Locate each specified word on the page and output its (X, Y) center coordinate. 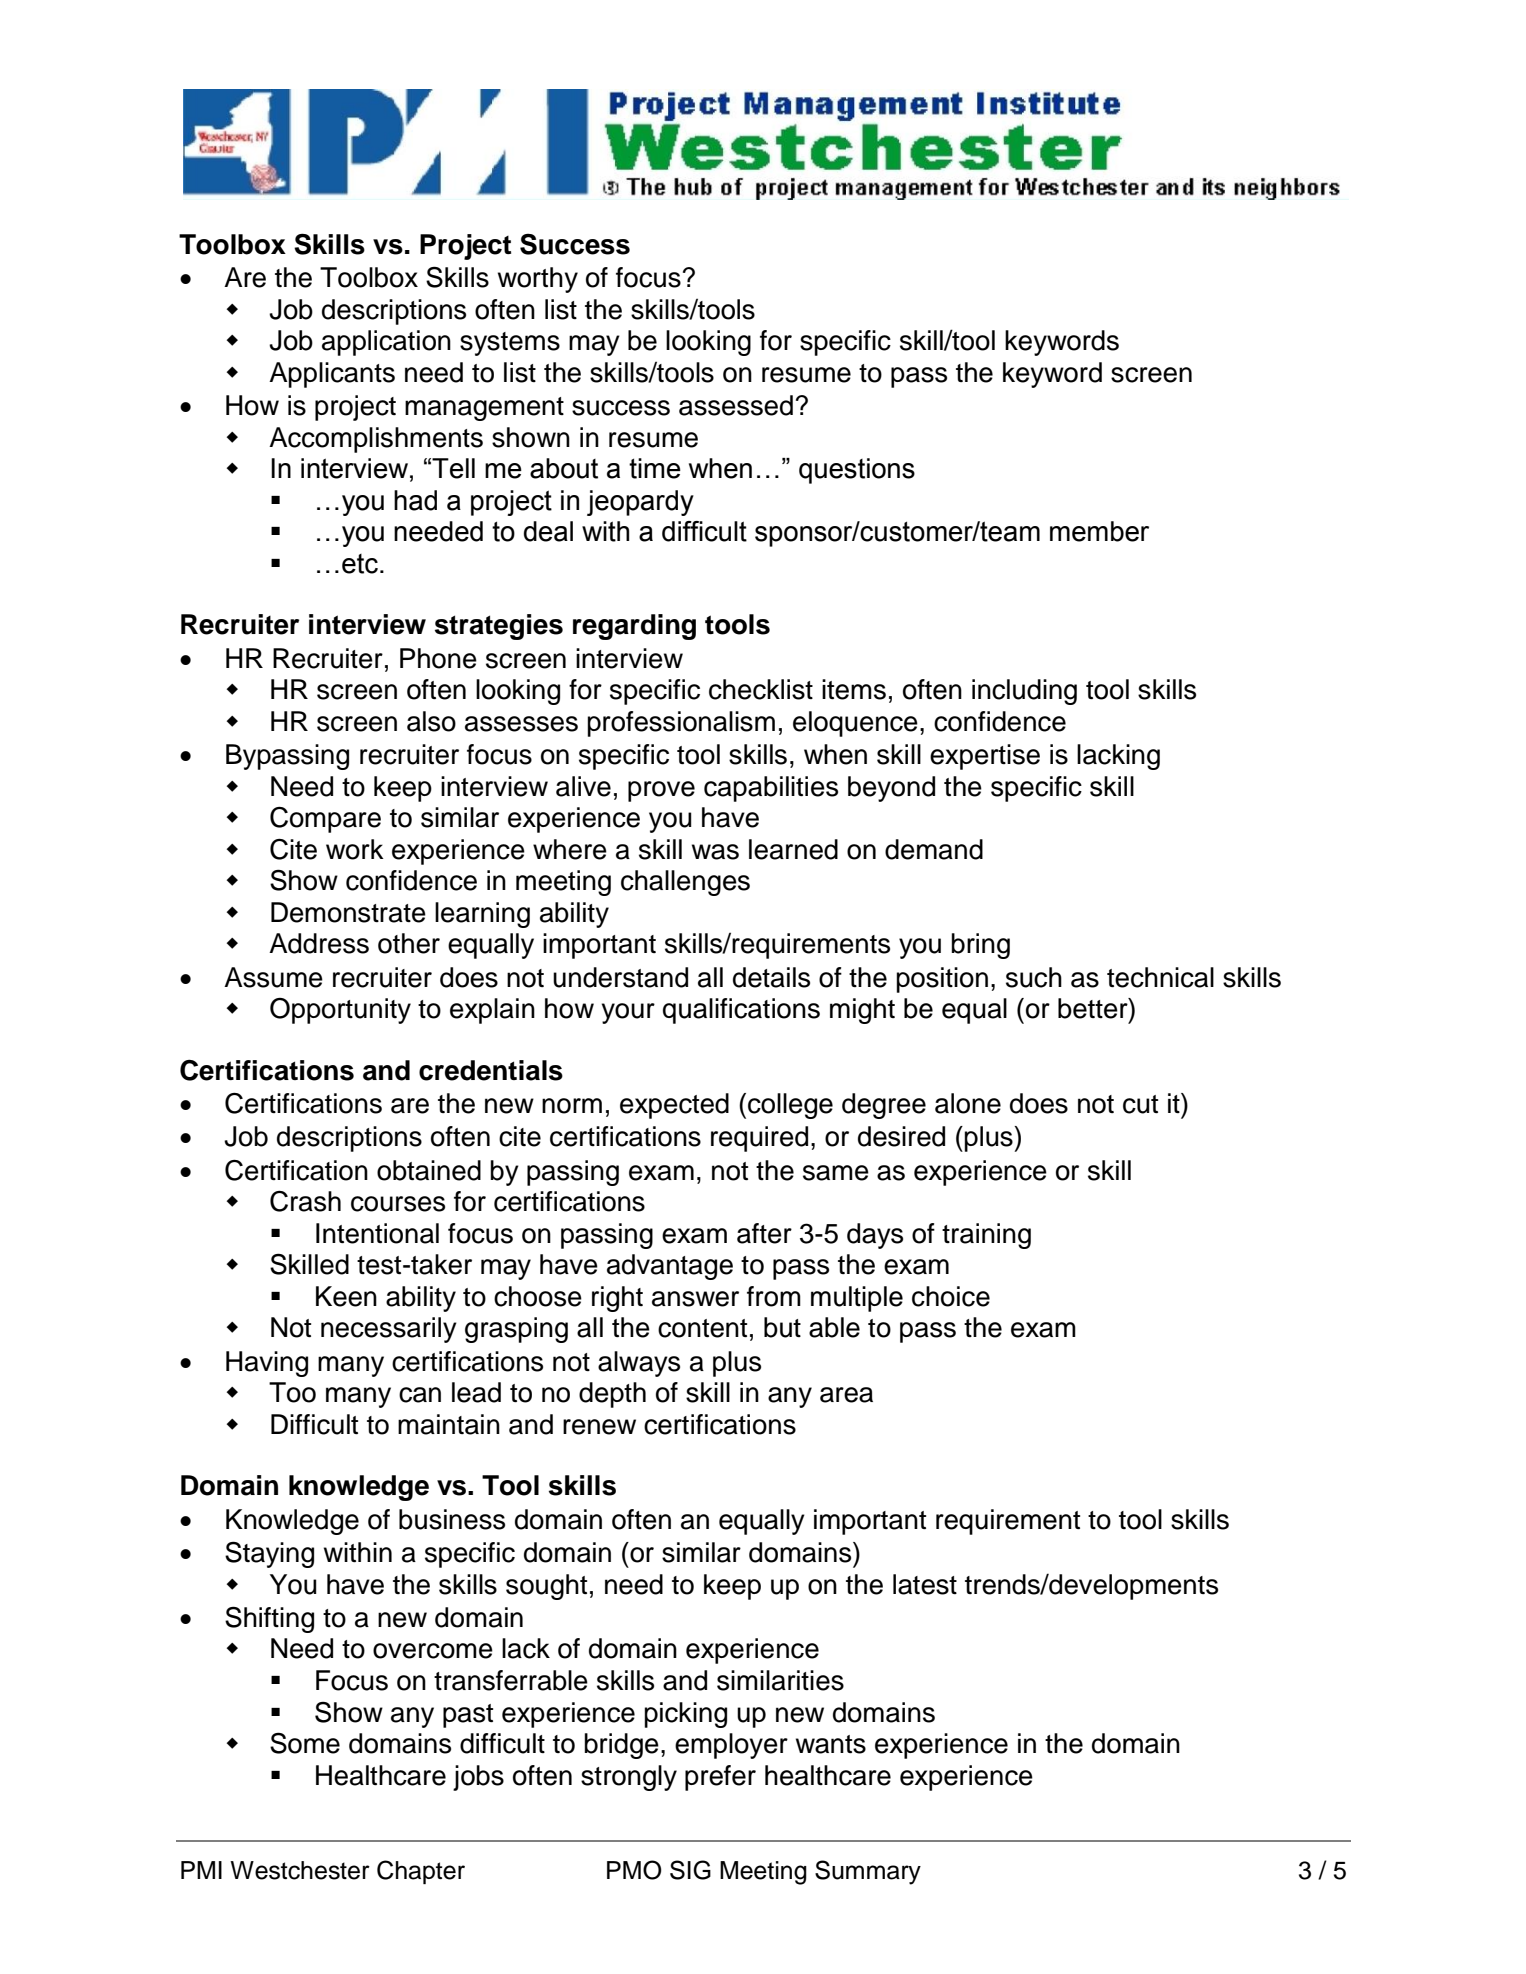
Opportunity (340, 1011)
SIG (690, 1870)
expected (674, 1106)
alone (968, 1103)
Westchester (300, 1870)
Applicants (332, 375)
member (1099, 531)
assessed (736, 405)
